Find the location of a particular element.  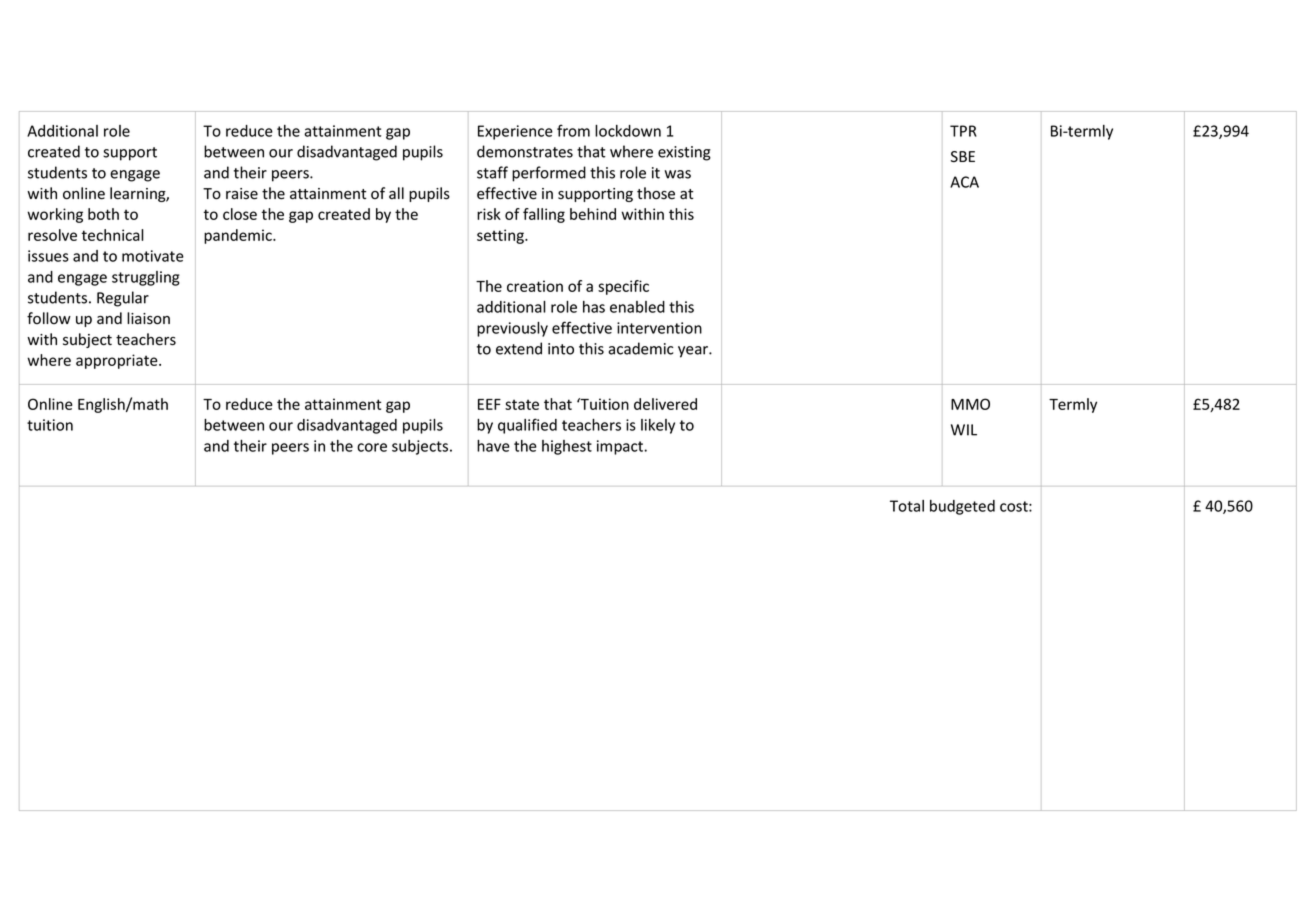

setting is located at coordinates (501, 236).
